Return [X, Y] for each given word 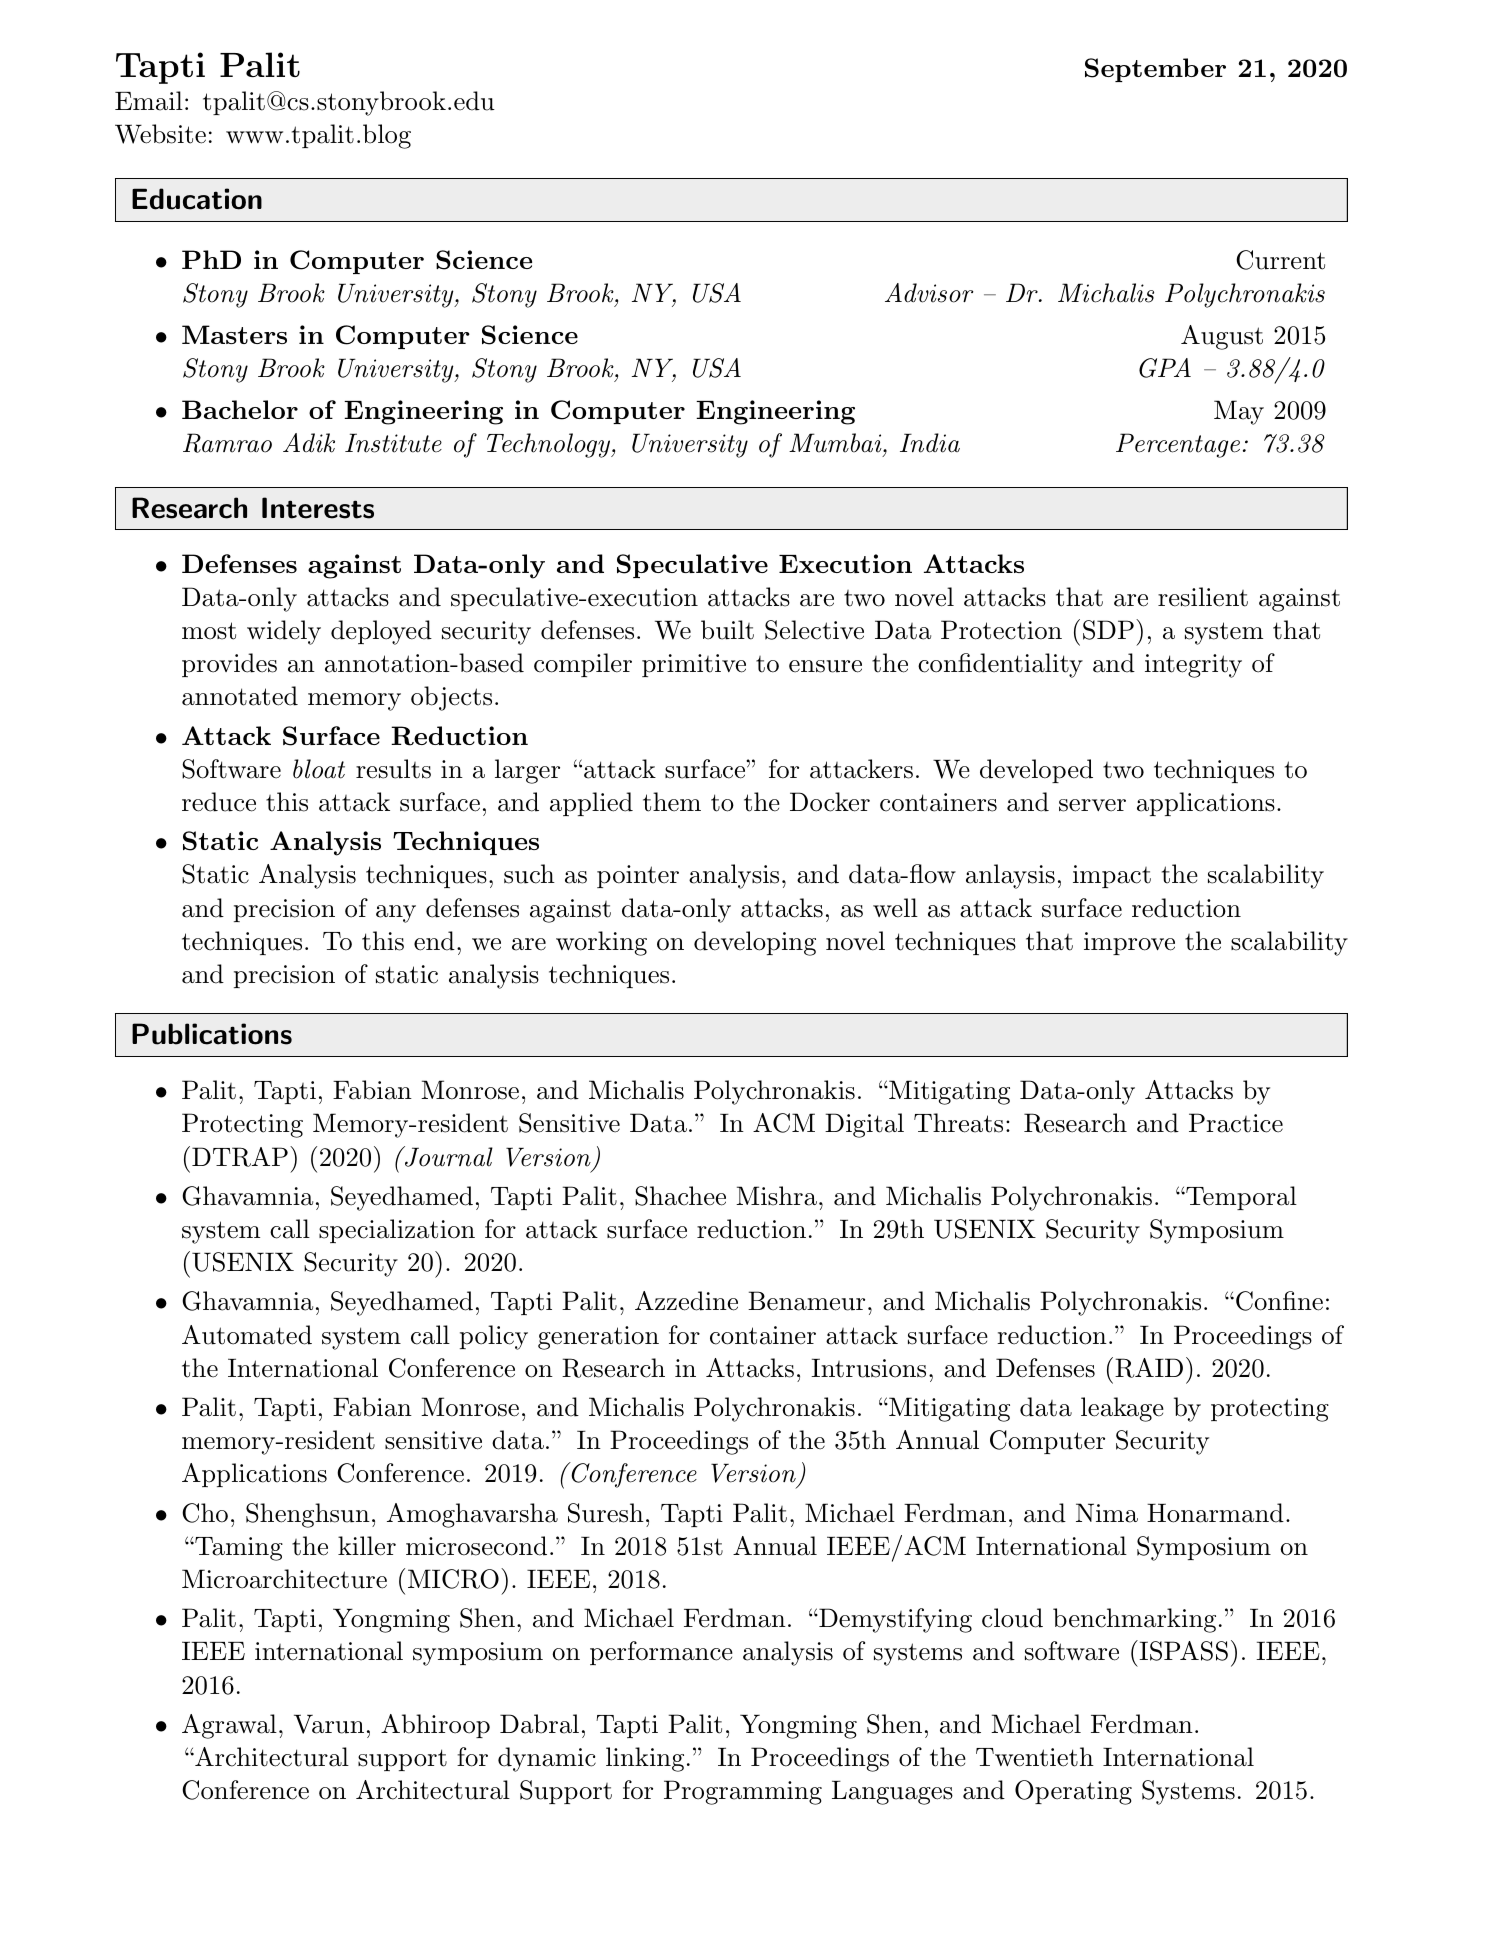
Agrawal [229, 1726]
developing [755, 943]
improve [1129, 943]
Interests [318, 508]
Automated [247, 1335]
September [1155, 70]
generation [598, 1338]
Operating [1073, 1792]
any [396, 914]
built [727, 630]
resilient [1203, 597]
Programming [743, 1792]
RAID [1147, 1367]
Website [160, 134]
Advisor [929, 293]
